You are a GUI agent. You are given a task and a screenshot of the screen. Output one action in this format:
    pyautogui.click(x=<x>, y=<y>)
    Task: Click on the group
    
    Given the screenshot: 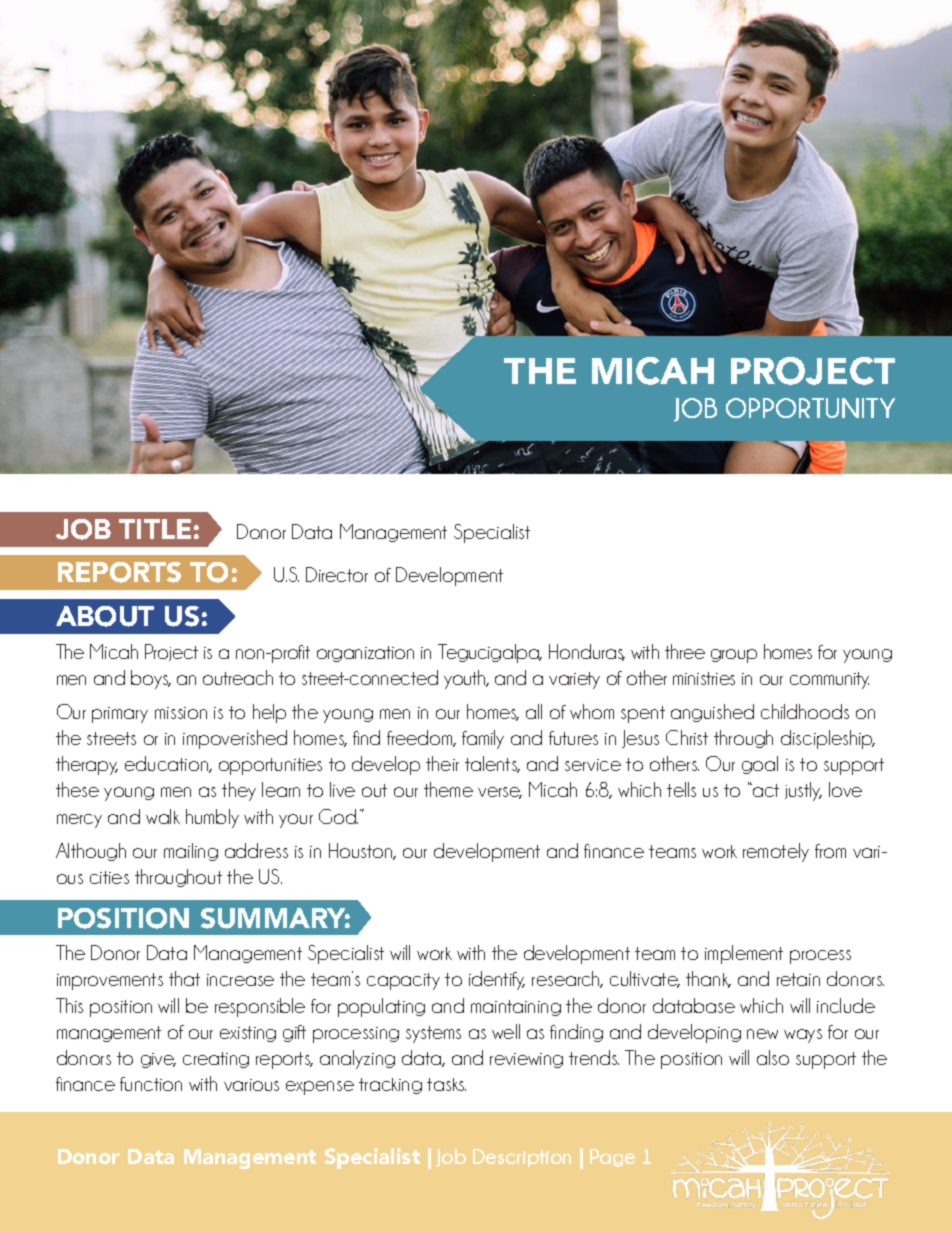 What is the action you would take?
    pyautogui.click(x=734, y=656)
